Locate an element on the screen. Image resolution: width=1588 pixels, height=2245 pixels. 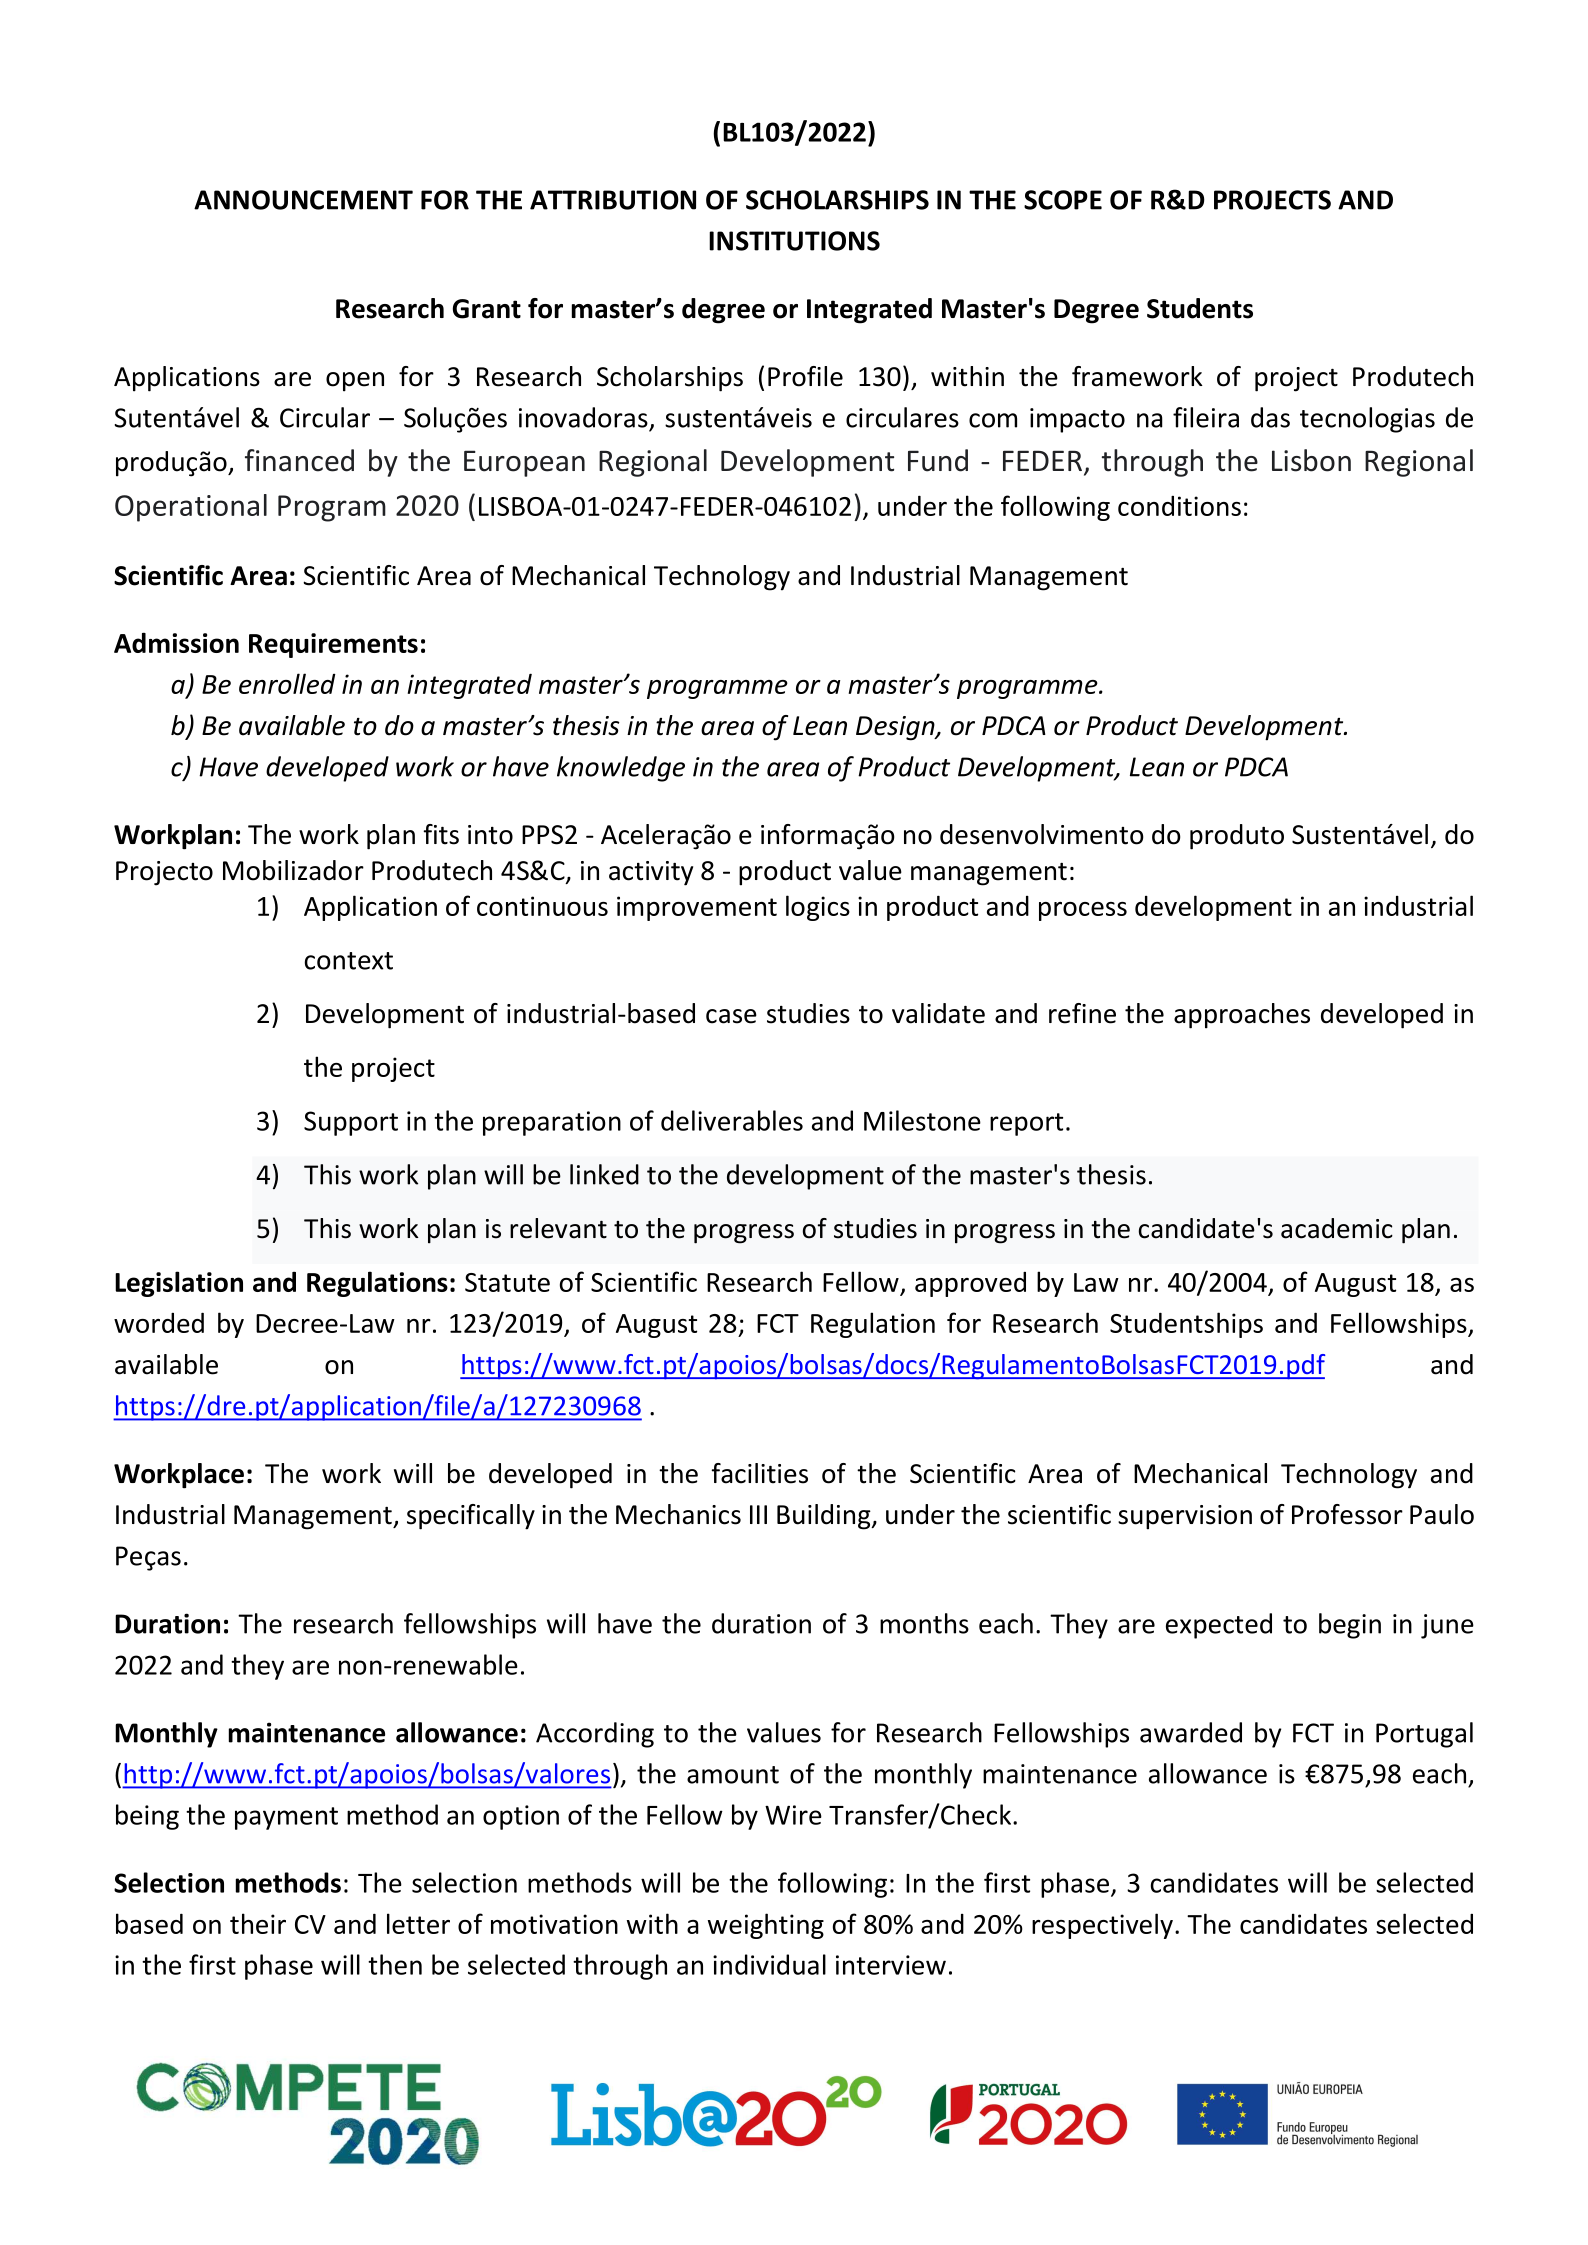
weighting is located at coordinates (766, 1926).
